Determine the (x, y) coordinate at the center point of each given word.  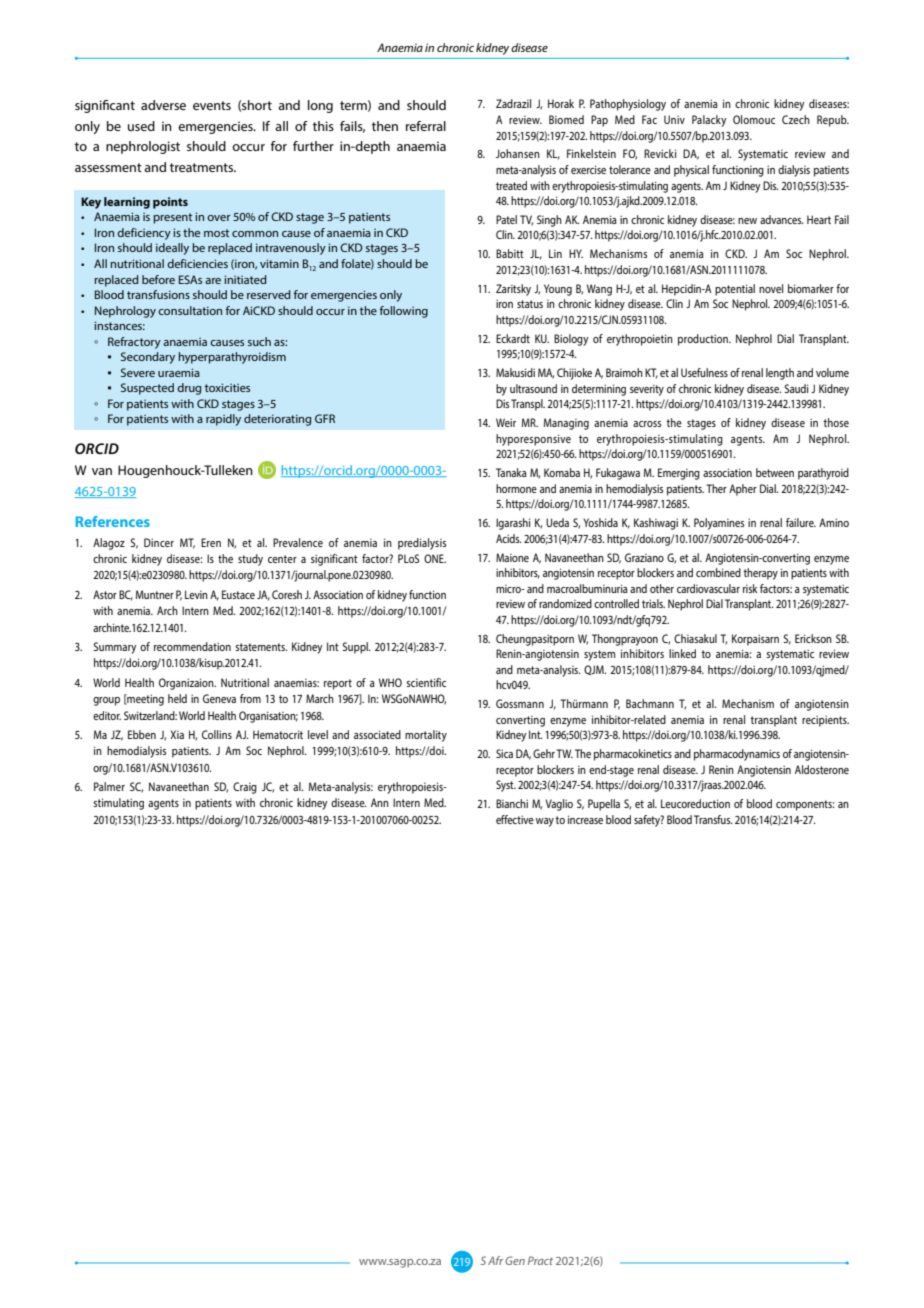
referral (426, 126)
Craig (245, 788)
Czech (796, 119)
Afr (495, 1260)
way (545, 822)
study (250, 560)
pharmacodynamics (737, 755)
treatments (203, 167)
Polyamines (719, 524)
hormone (516, 488)
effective (515, 819)
